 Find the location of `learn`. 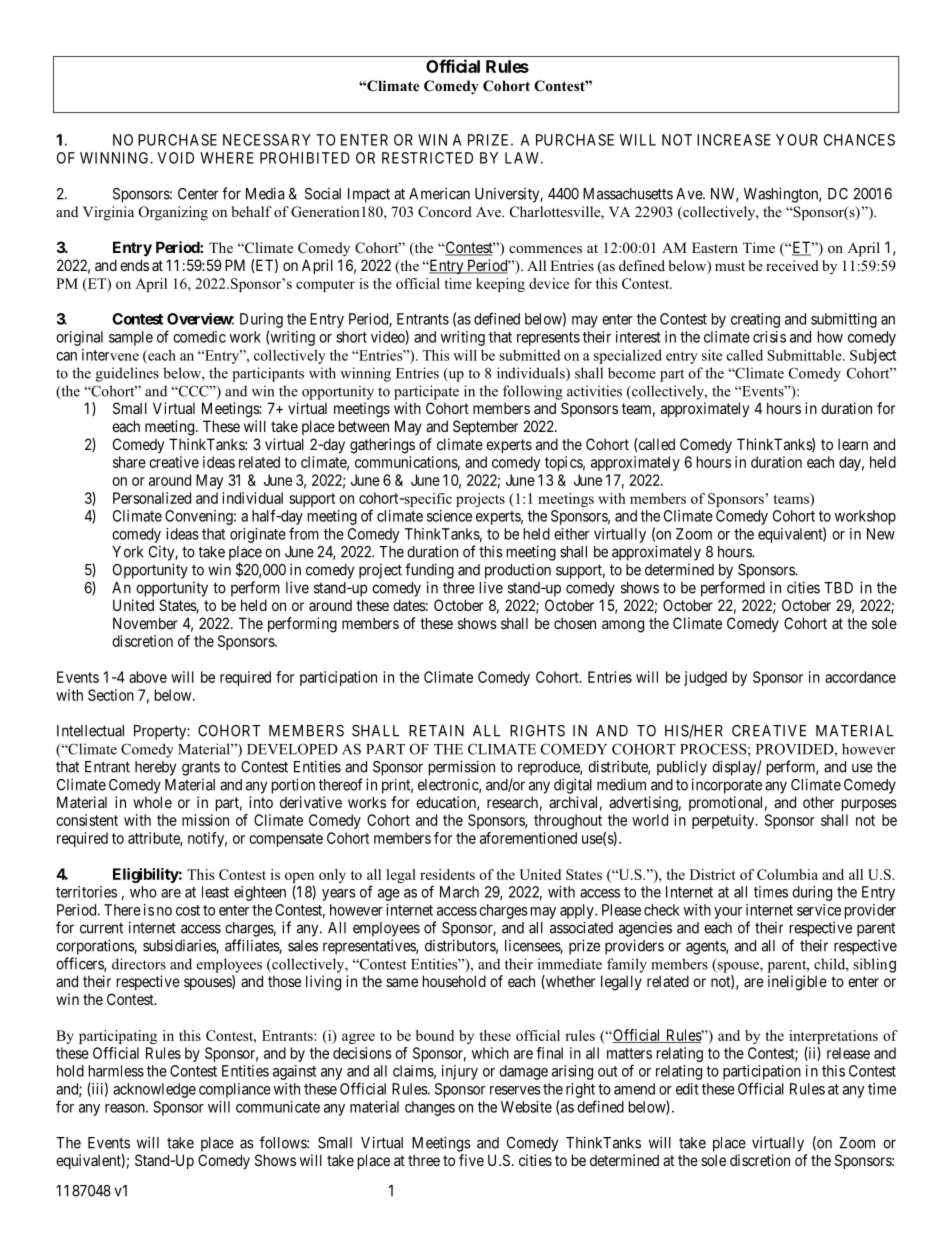

learn is located at coordinates (853, 444).
